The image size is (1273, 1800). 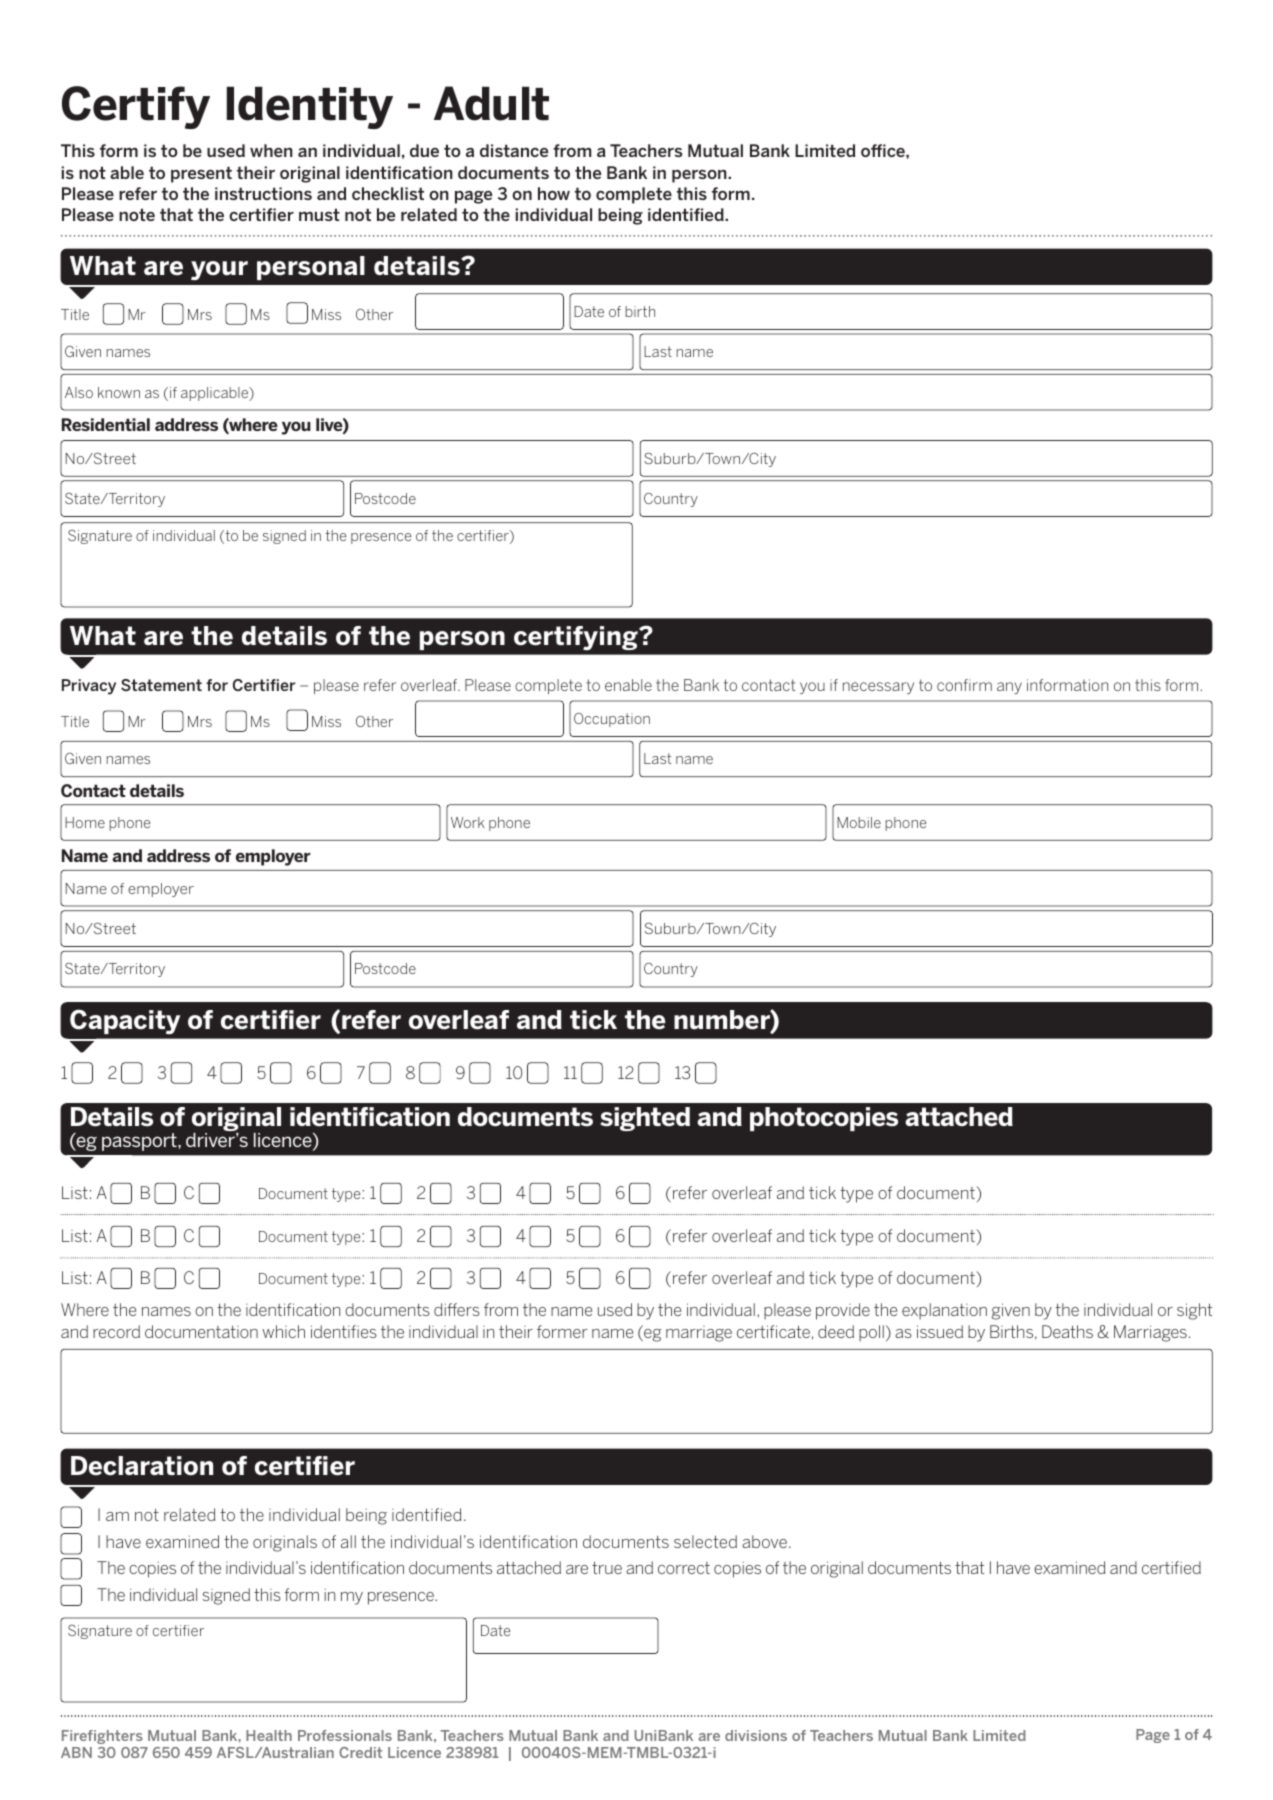 What do you see at coordinates (269, 1735) in the screenshot?
I see `Health` at bounding box center [269, 1735].
